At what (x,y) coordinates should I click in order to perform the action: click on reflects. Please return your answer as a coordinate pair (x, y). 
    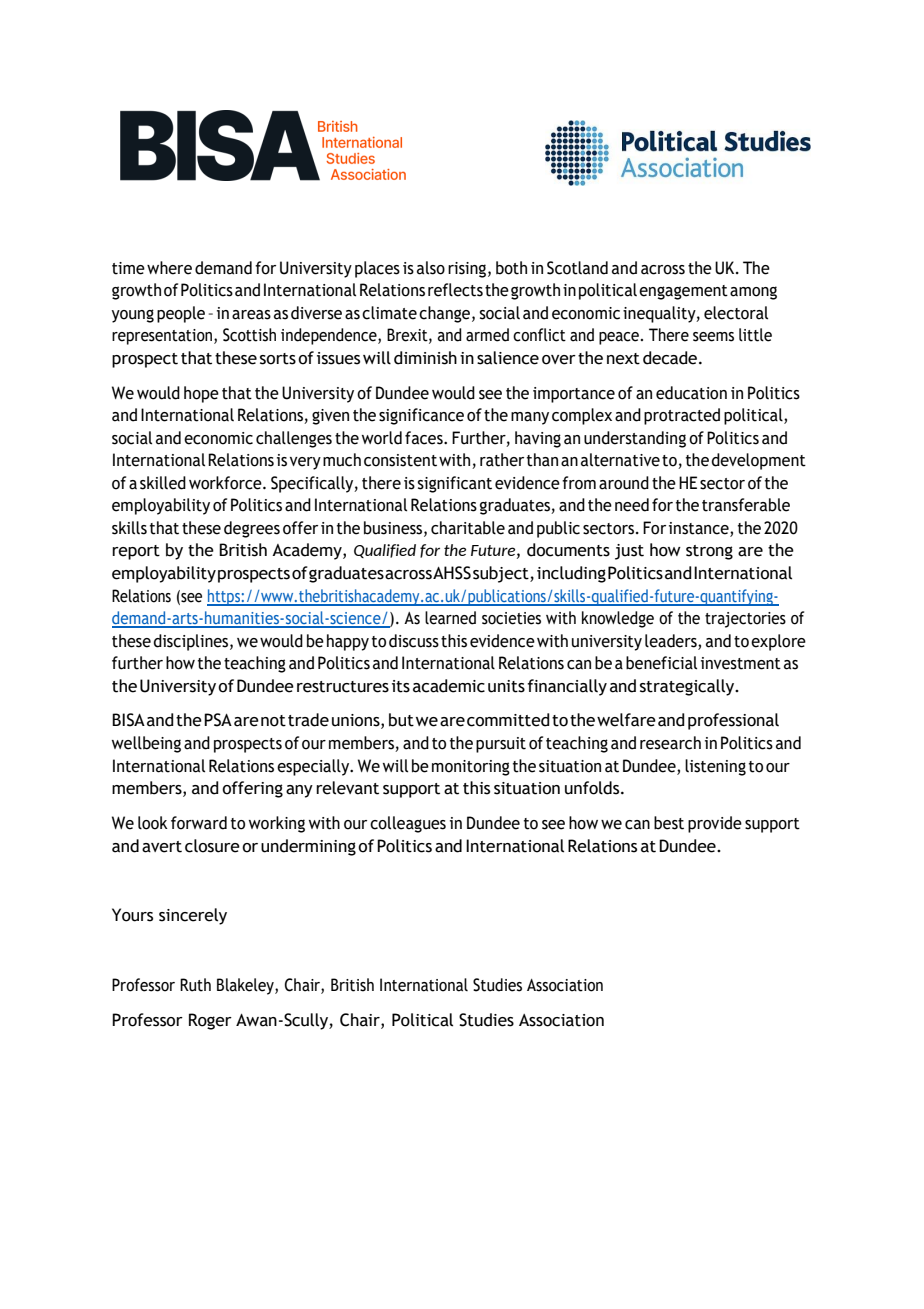
    Looking at the image, I should click on (455, 290).
